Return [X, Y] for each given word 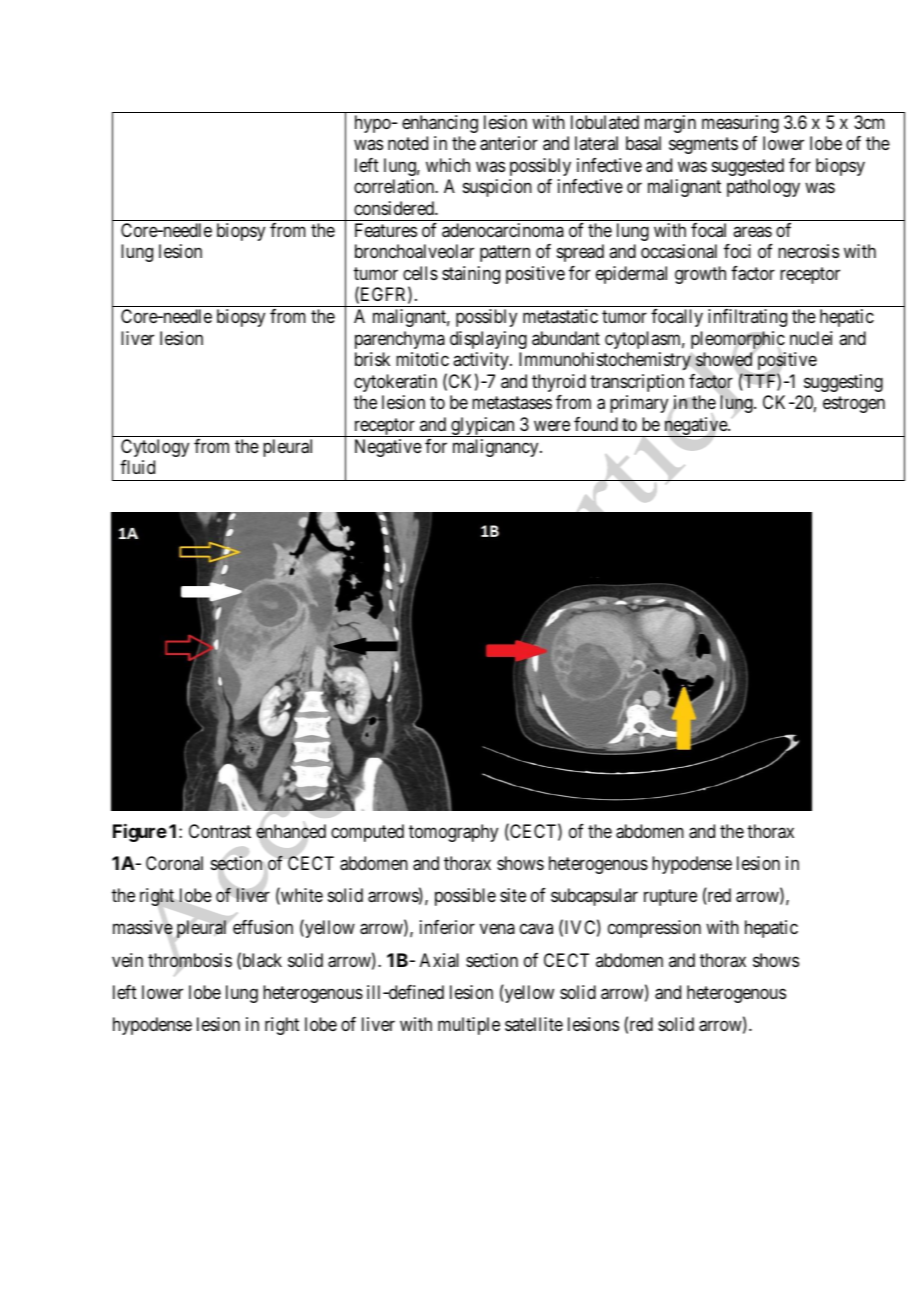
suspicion [497, 188]
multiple [469, 1026]
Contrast [220, 831]
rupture [670, 898]
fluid [137, 467]
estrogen [854, 404]
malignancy [497, 448]
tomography [453, 833]
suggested [748, 167]
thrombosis [190, 960]
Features [386, 230]
